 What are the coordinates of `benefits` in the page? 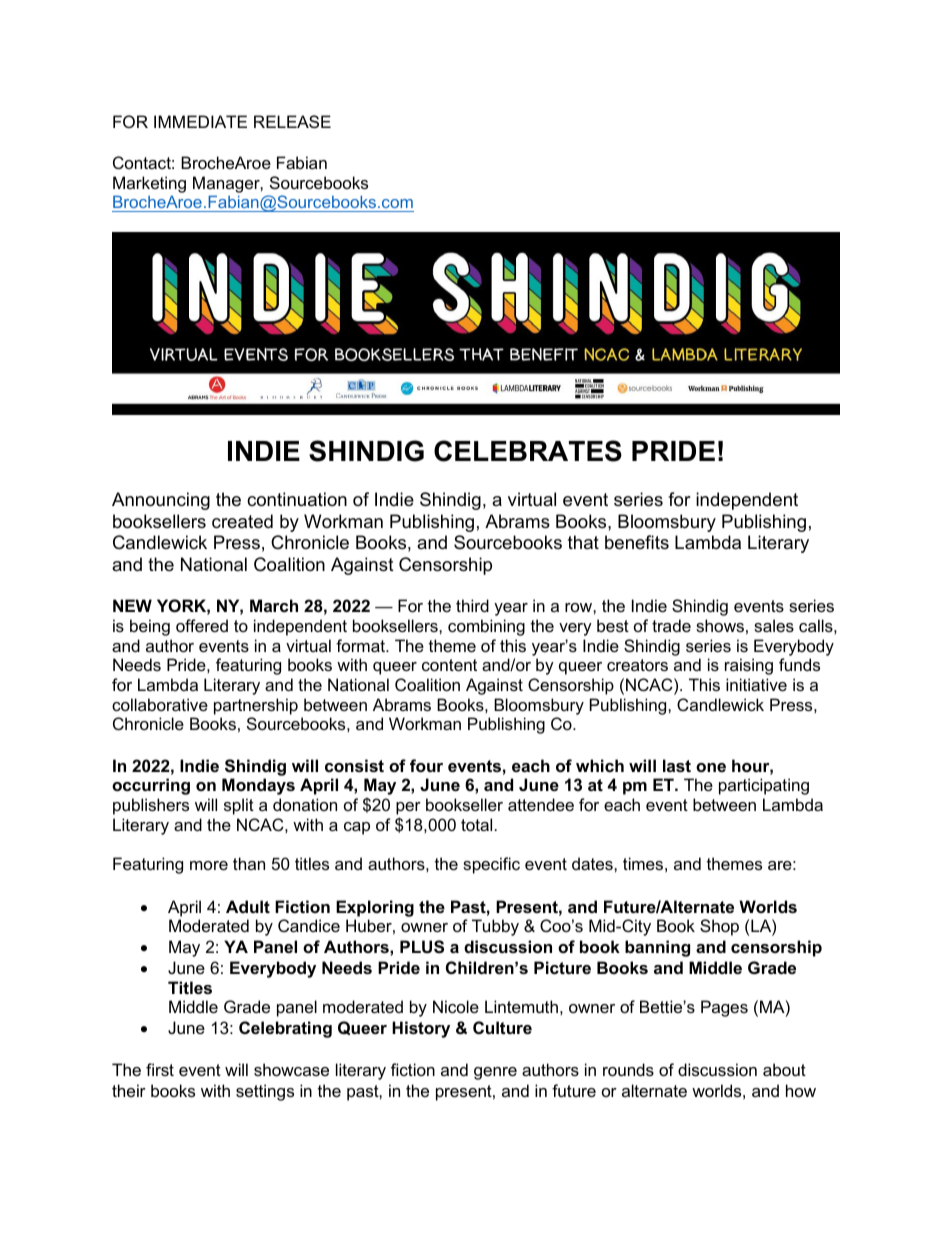 It's located at (637, 542).
